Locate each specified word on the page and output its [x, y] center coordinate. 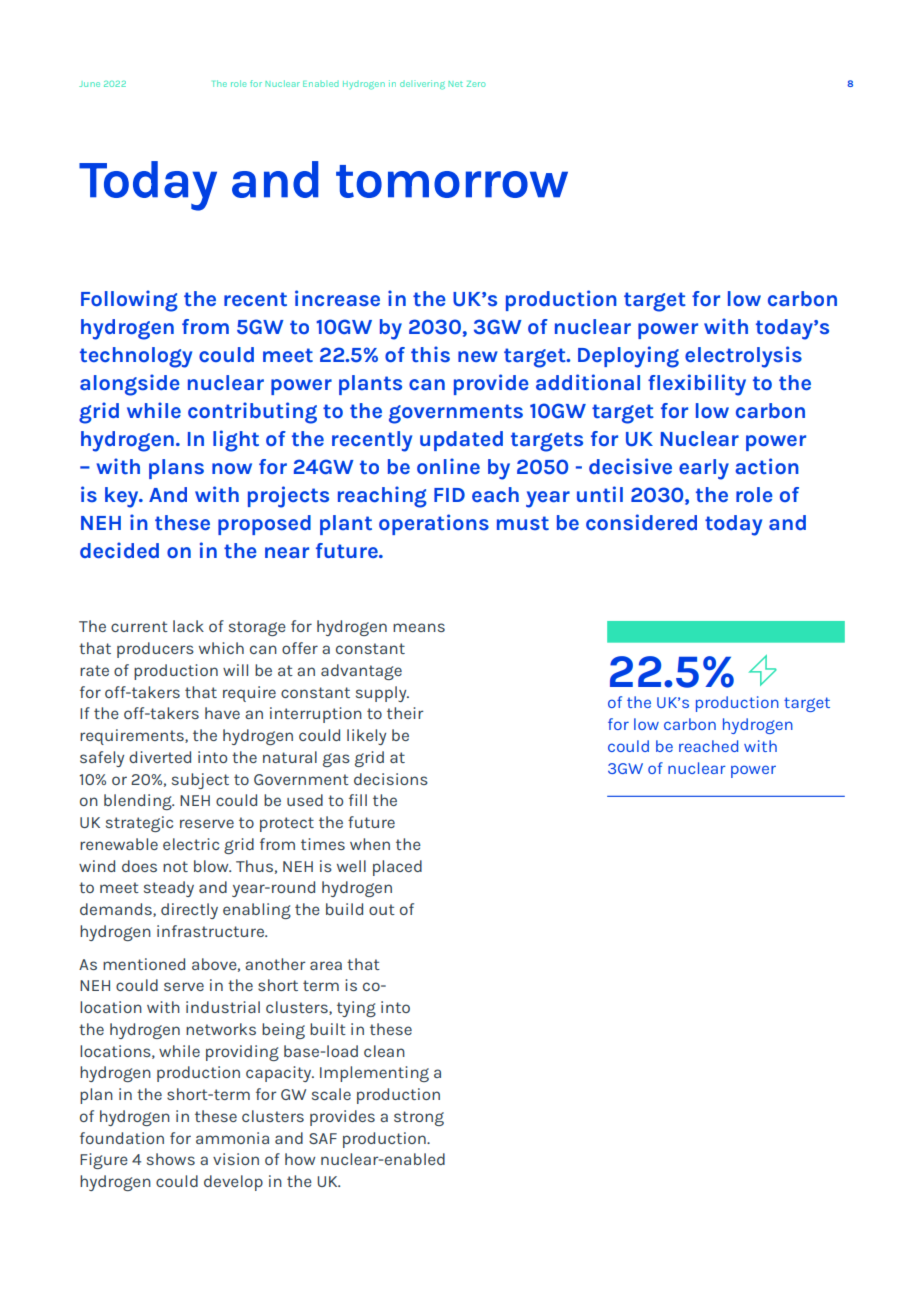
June [89, 84]
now [232, 468]
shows [171, 1159]
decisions [391, 779]
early [704, 469]
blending [139, 802]
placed [397, 868]
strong [419, 1118]
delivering [422, 85]
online [448, 466]
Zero [476, 84]
